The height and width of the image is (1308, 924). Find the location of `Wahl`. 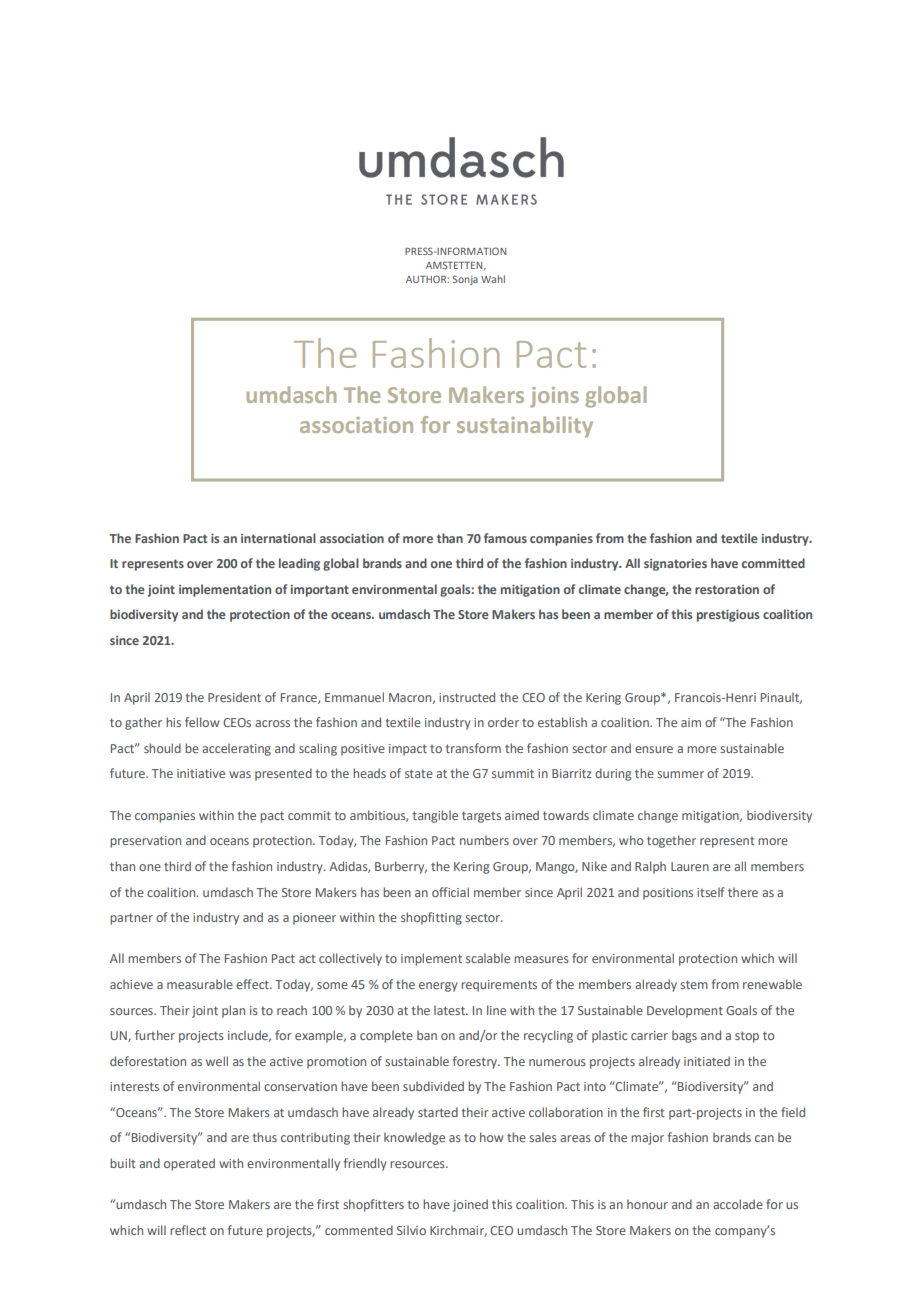

Wahl is located at coordinates (493, 279).
